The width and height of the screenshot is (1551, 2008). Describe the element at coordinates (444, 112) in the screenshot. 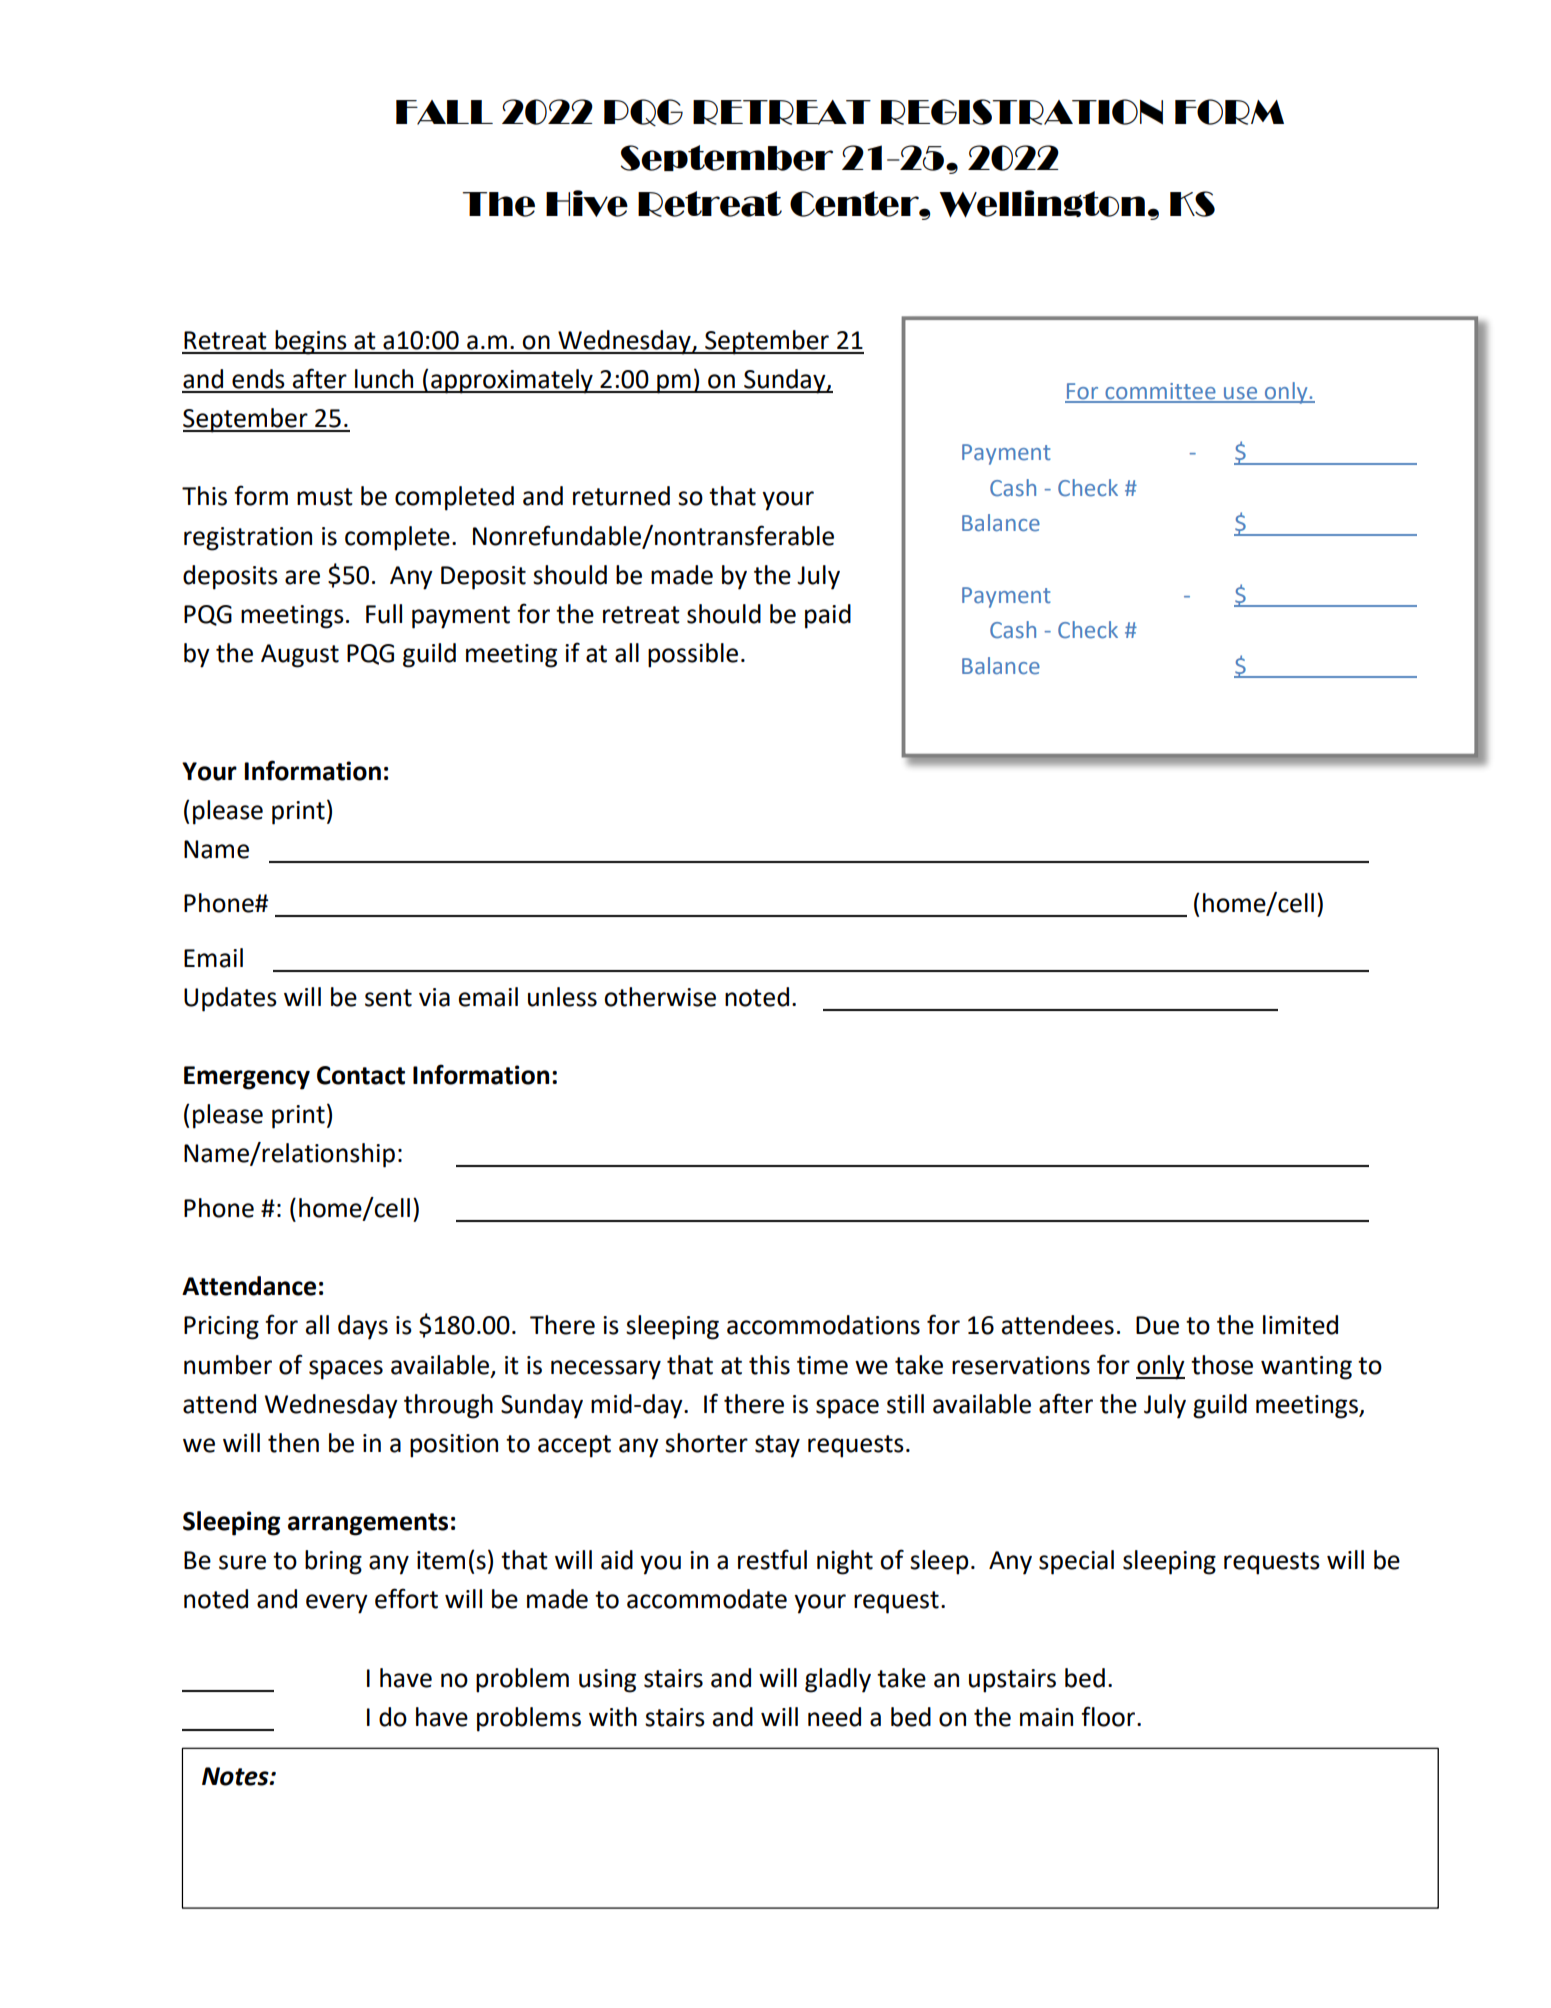

I see `FALL` at that location.
